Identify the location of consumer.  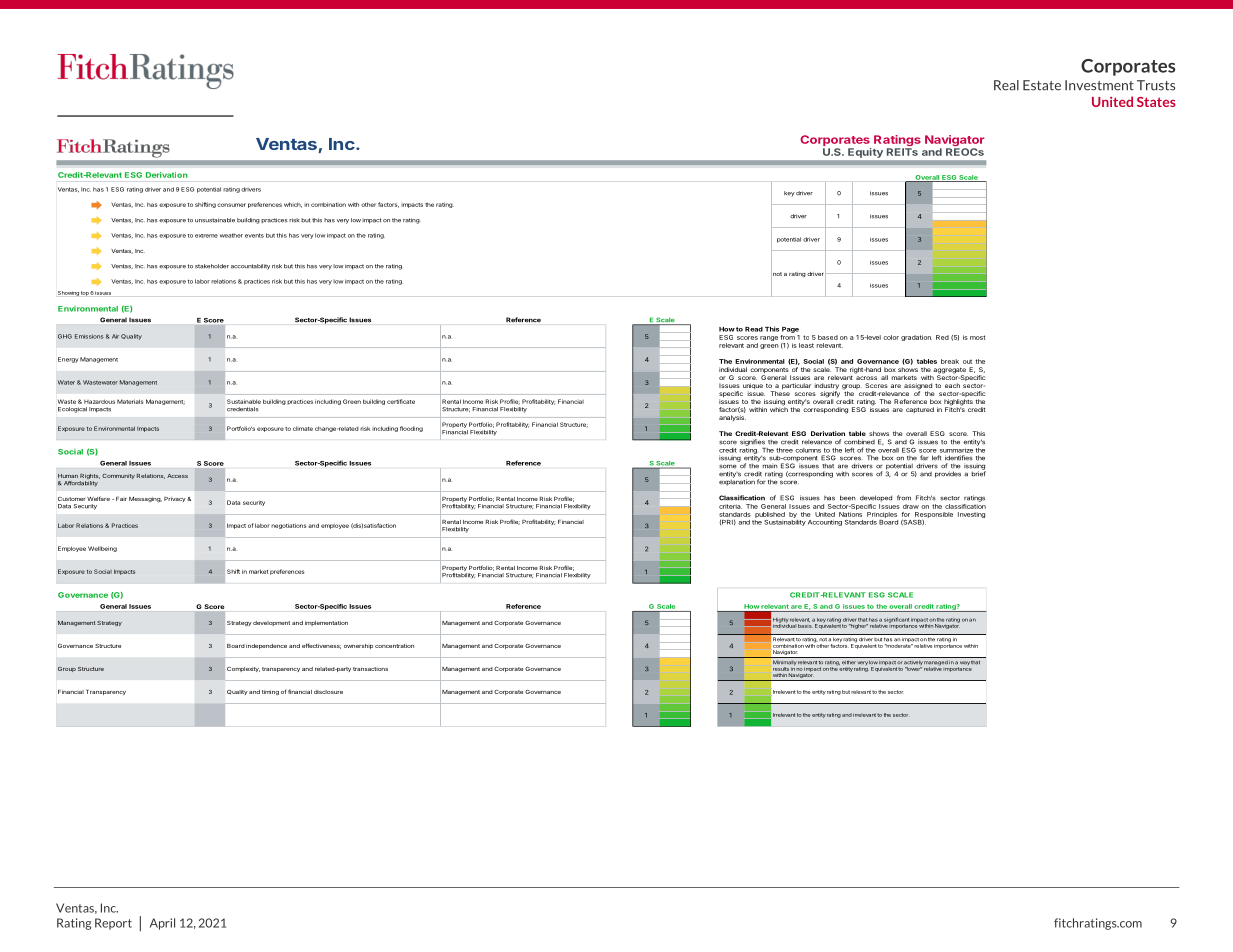
(231, 205).
